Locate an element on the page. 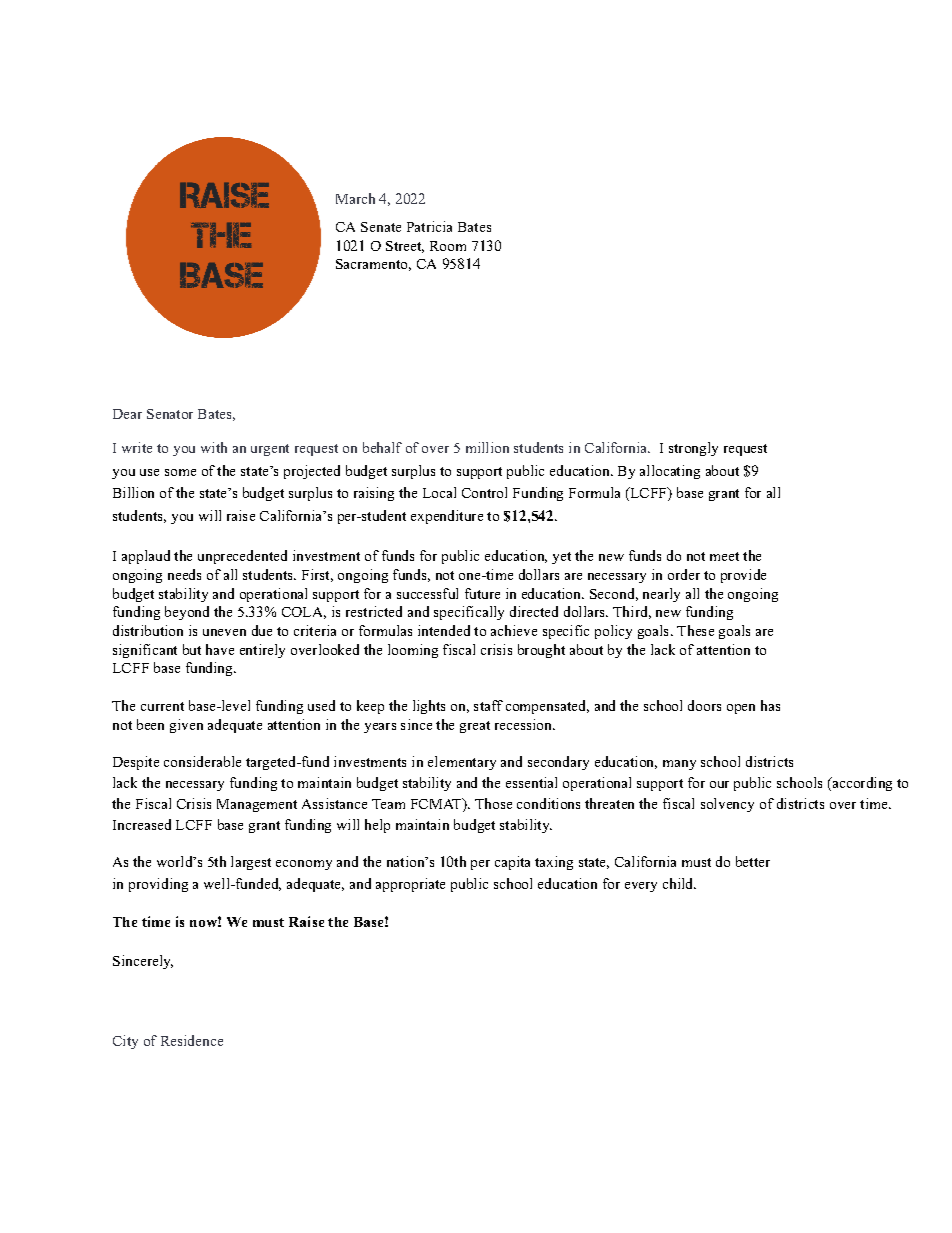 The width and height of the document is (952, 1233). March is located at coordinates (355, 198).
